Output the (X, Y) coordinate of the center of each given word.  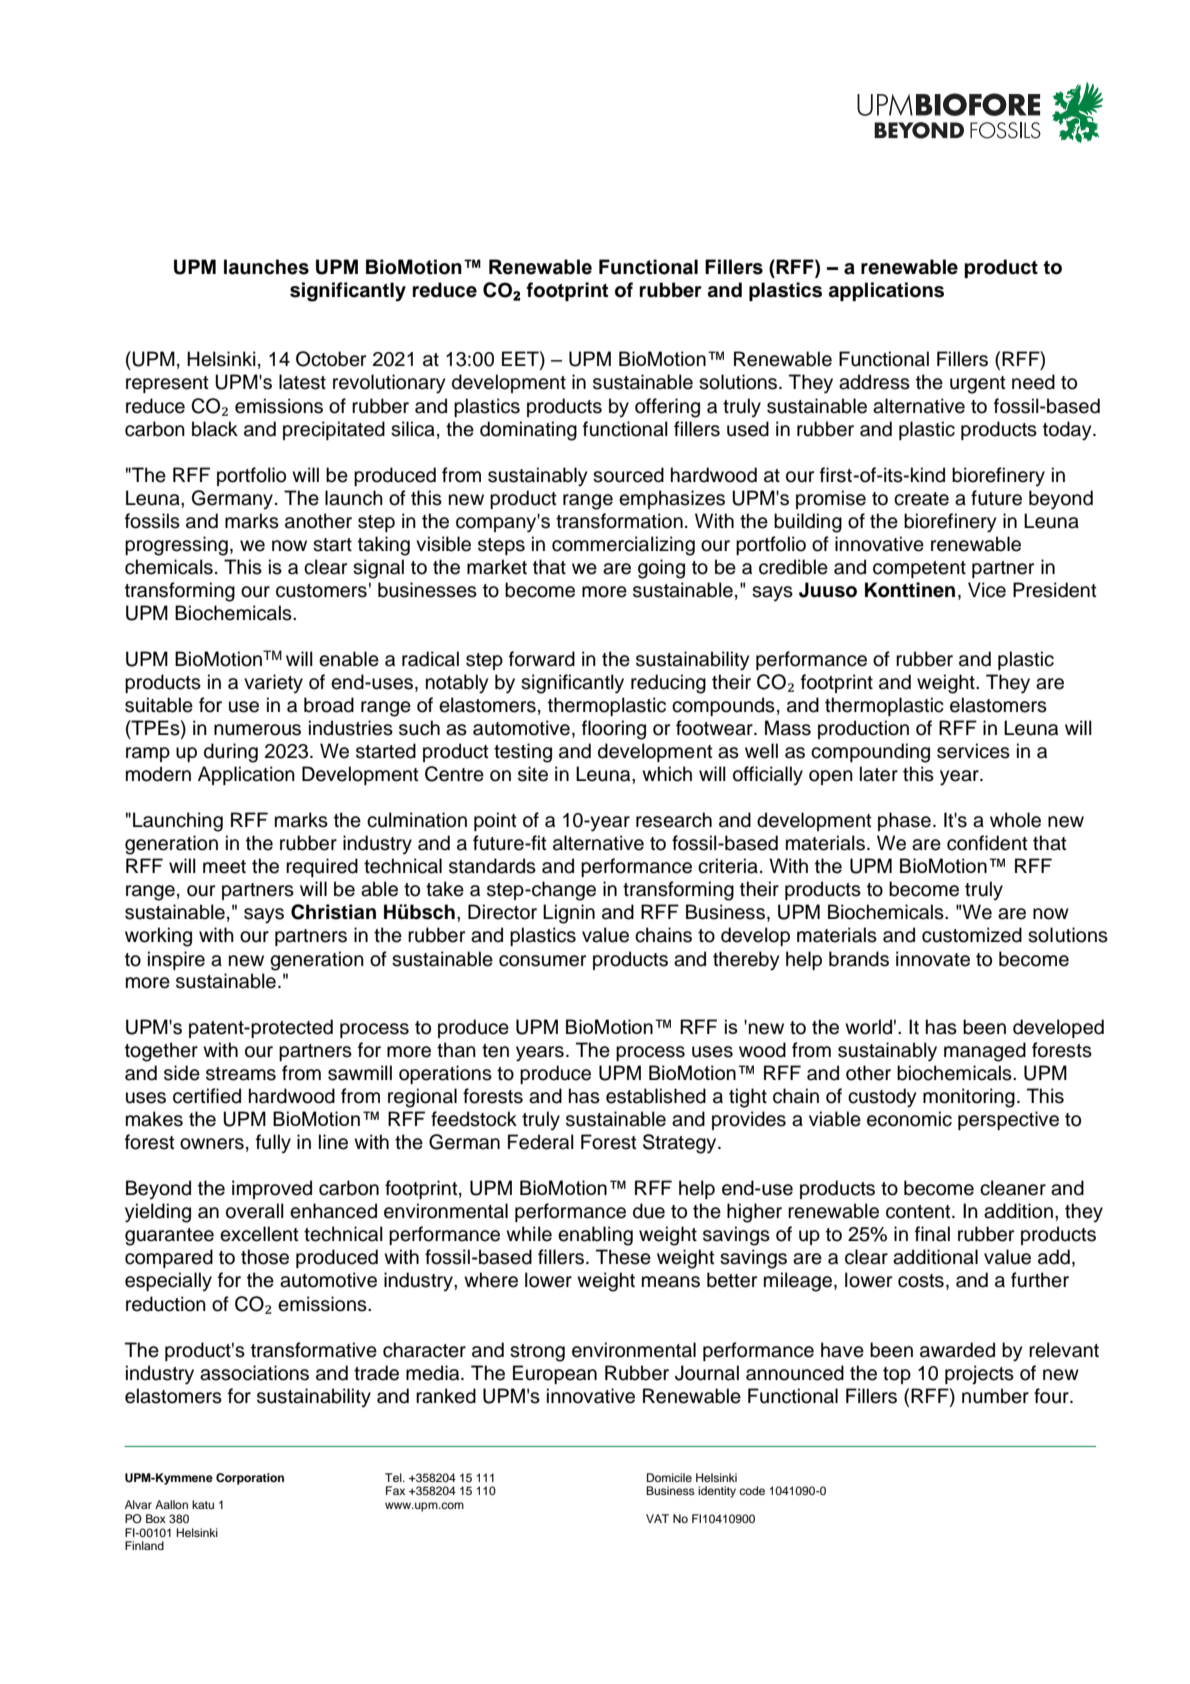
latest (302, 382)
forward (542, 659)
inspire (176, 960)
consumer (542, 961)
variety (273, 684)
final (932, 1234)
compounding (870, 753)
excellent (259, 1234)
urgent (978, 385)
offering (667, 408)
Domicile (669, 1477)
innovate (933, 959)
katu (203, 1504)
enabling (595, 1236)
